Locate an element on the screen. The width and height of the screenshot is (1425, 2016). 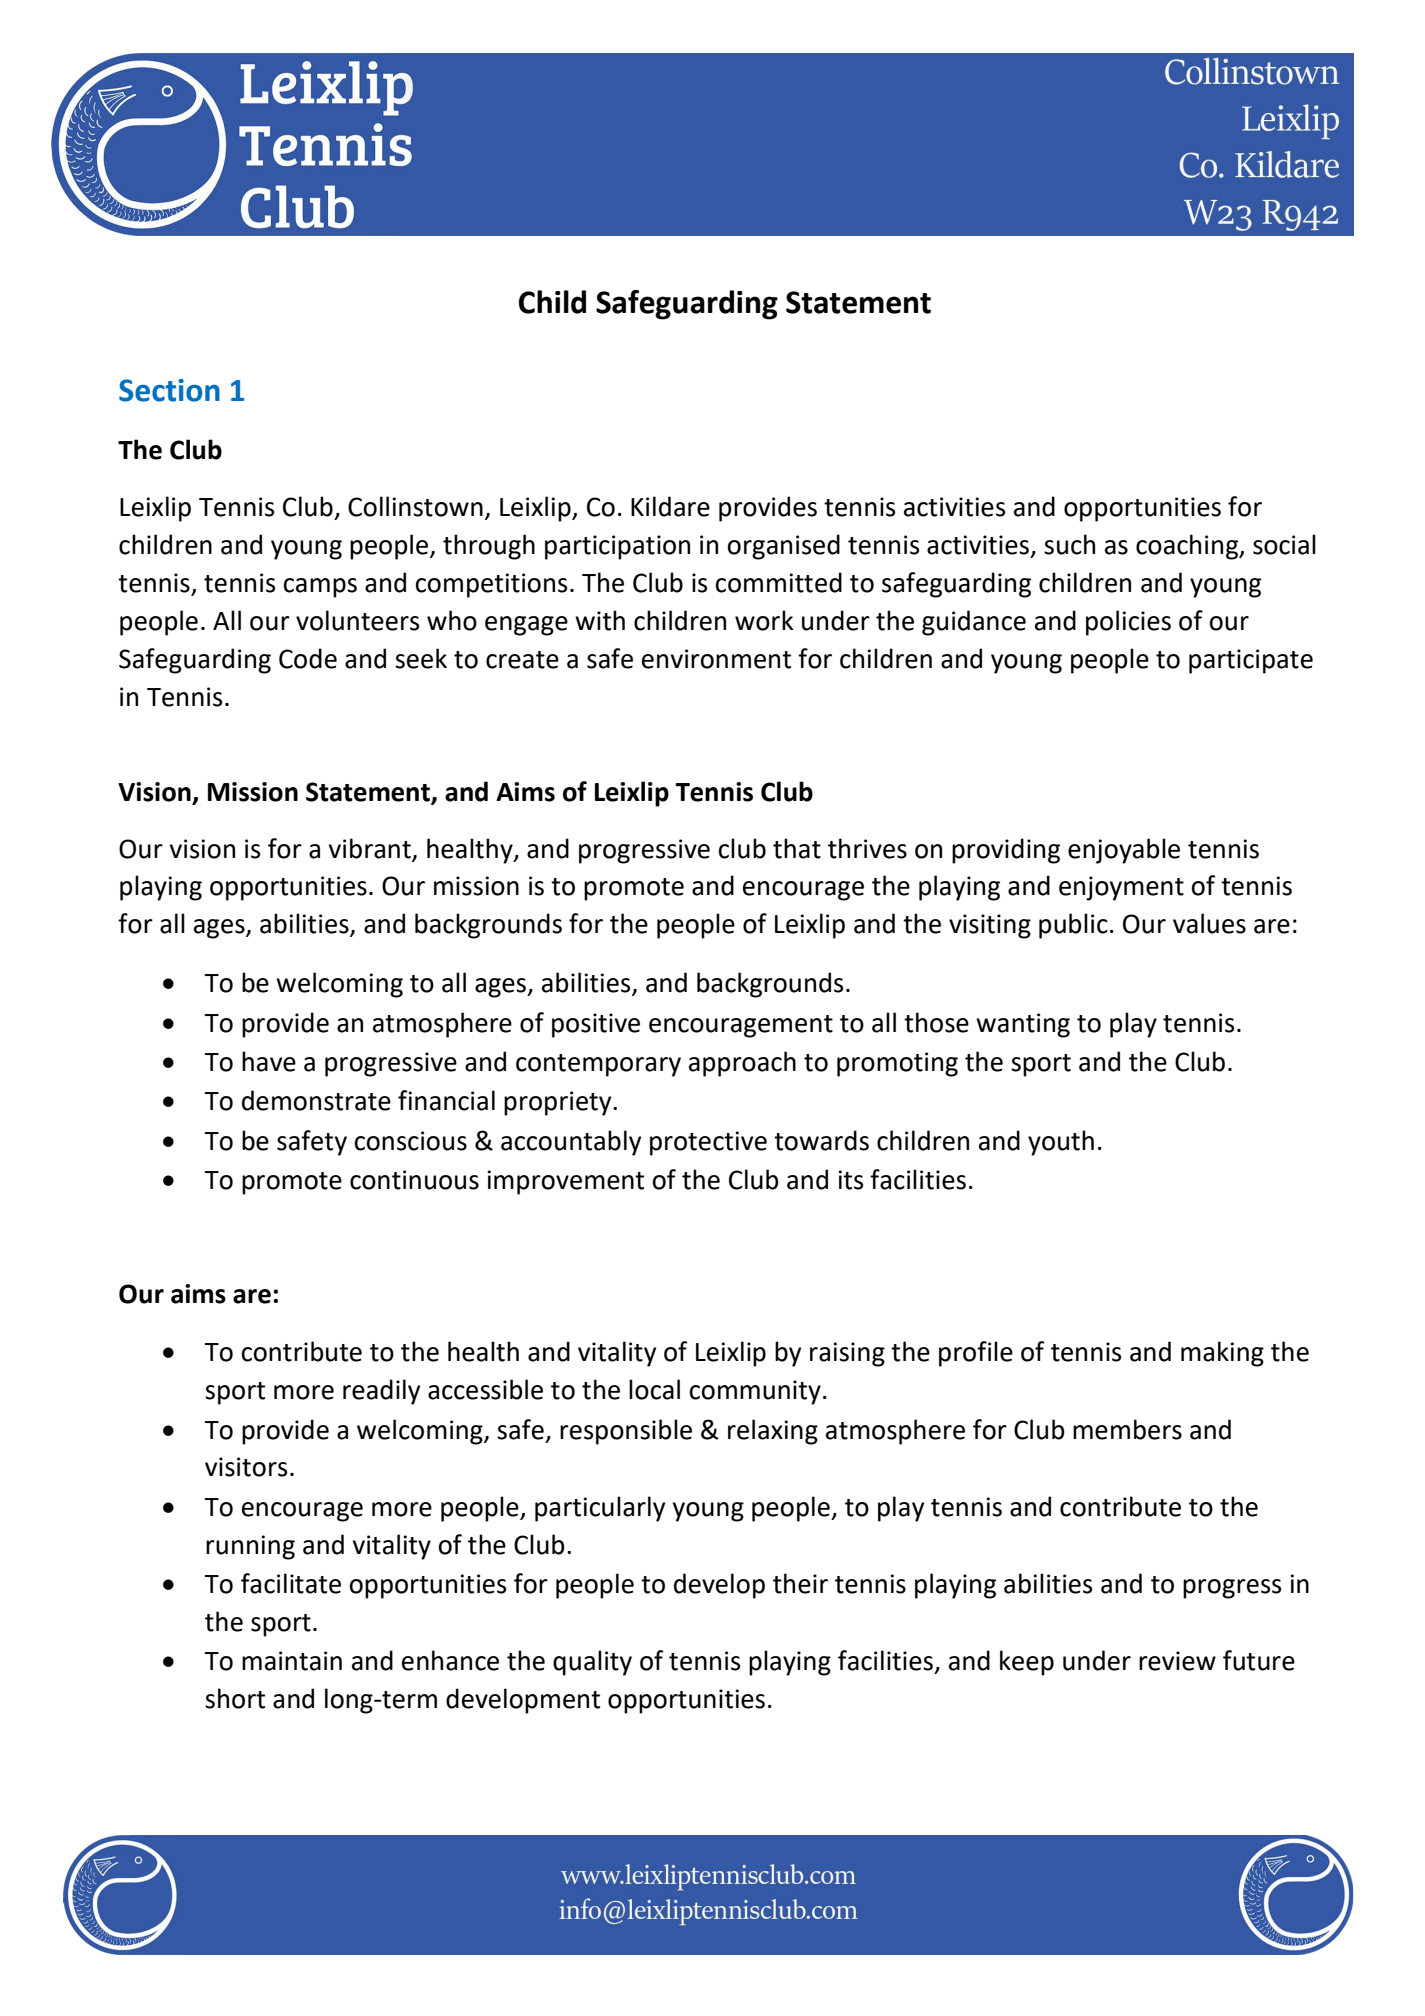
making is located at coordinates (1222, 1354).
